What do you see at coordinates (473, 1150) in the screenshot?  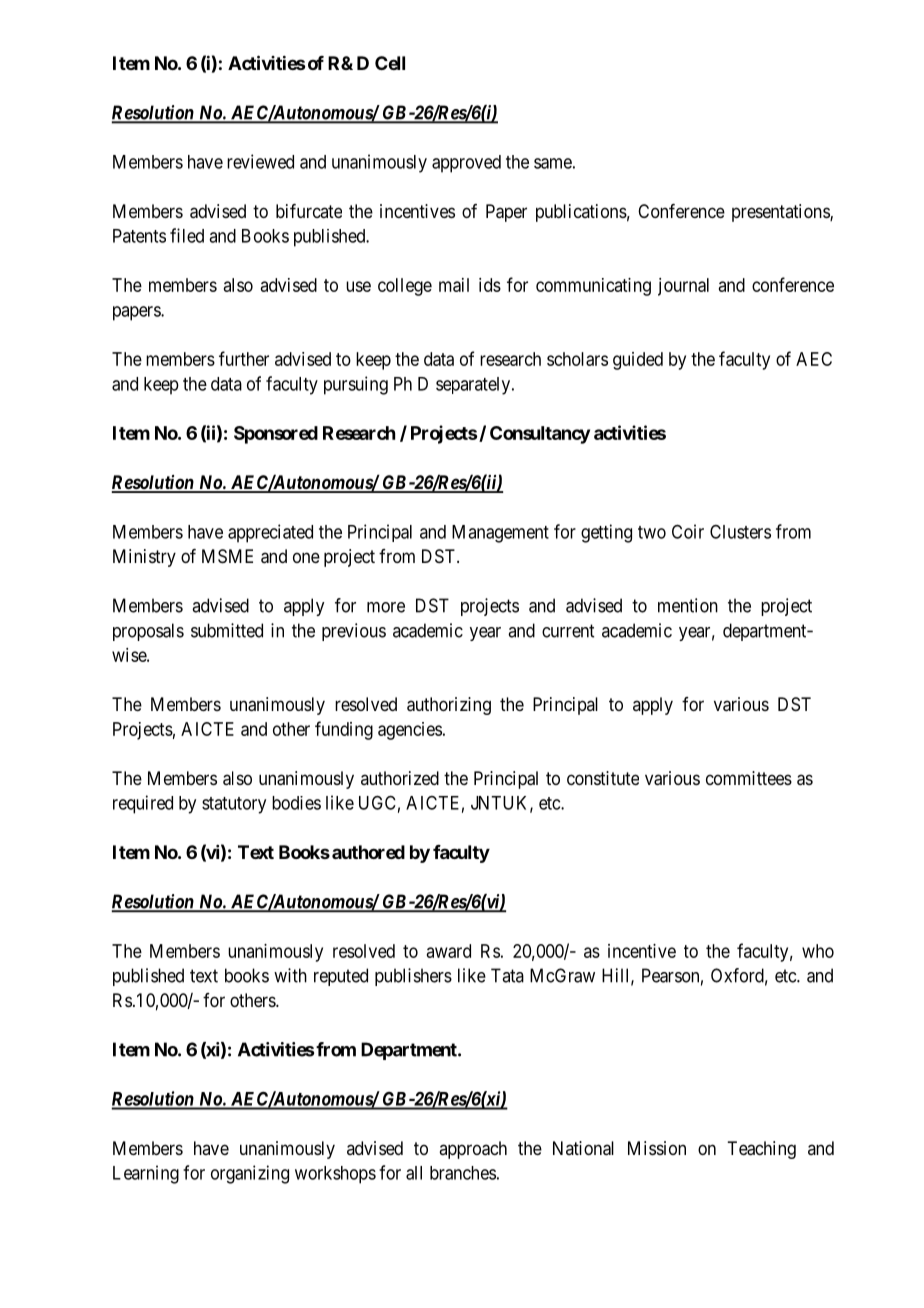 I see `approach` at bounding box center [473, 1150].
